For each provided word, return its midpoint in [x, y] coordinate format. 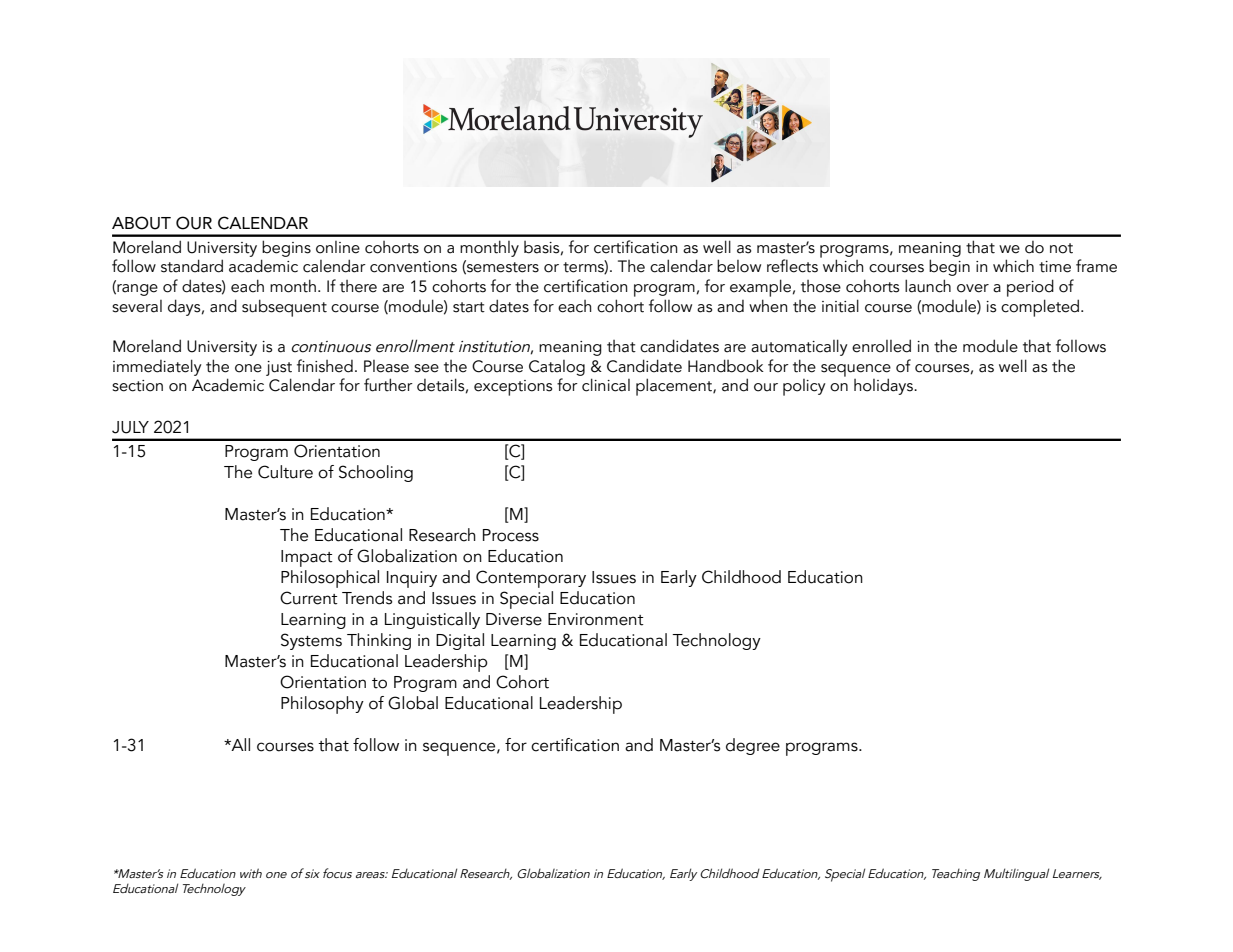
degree [753, 746]
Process [511, 535]
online [338, 247]
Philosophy [322, 705]
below [739, 266]
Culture [285, 472]
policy [804, 387]
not [1061, 248]
